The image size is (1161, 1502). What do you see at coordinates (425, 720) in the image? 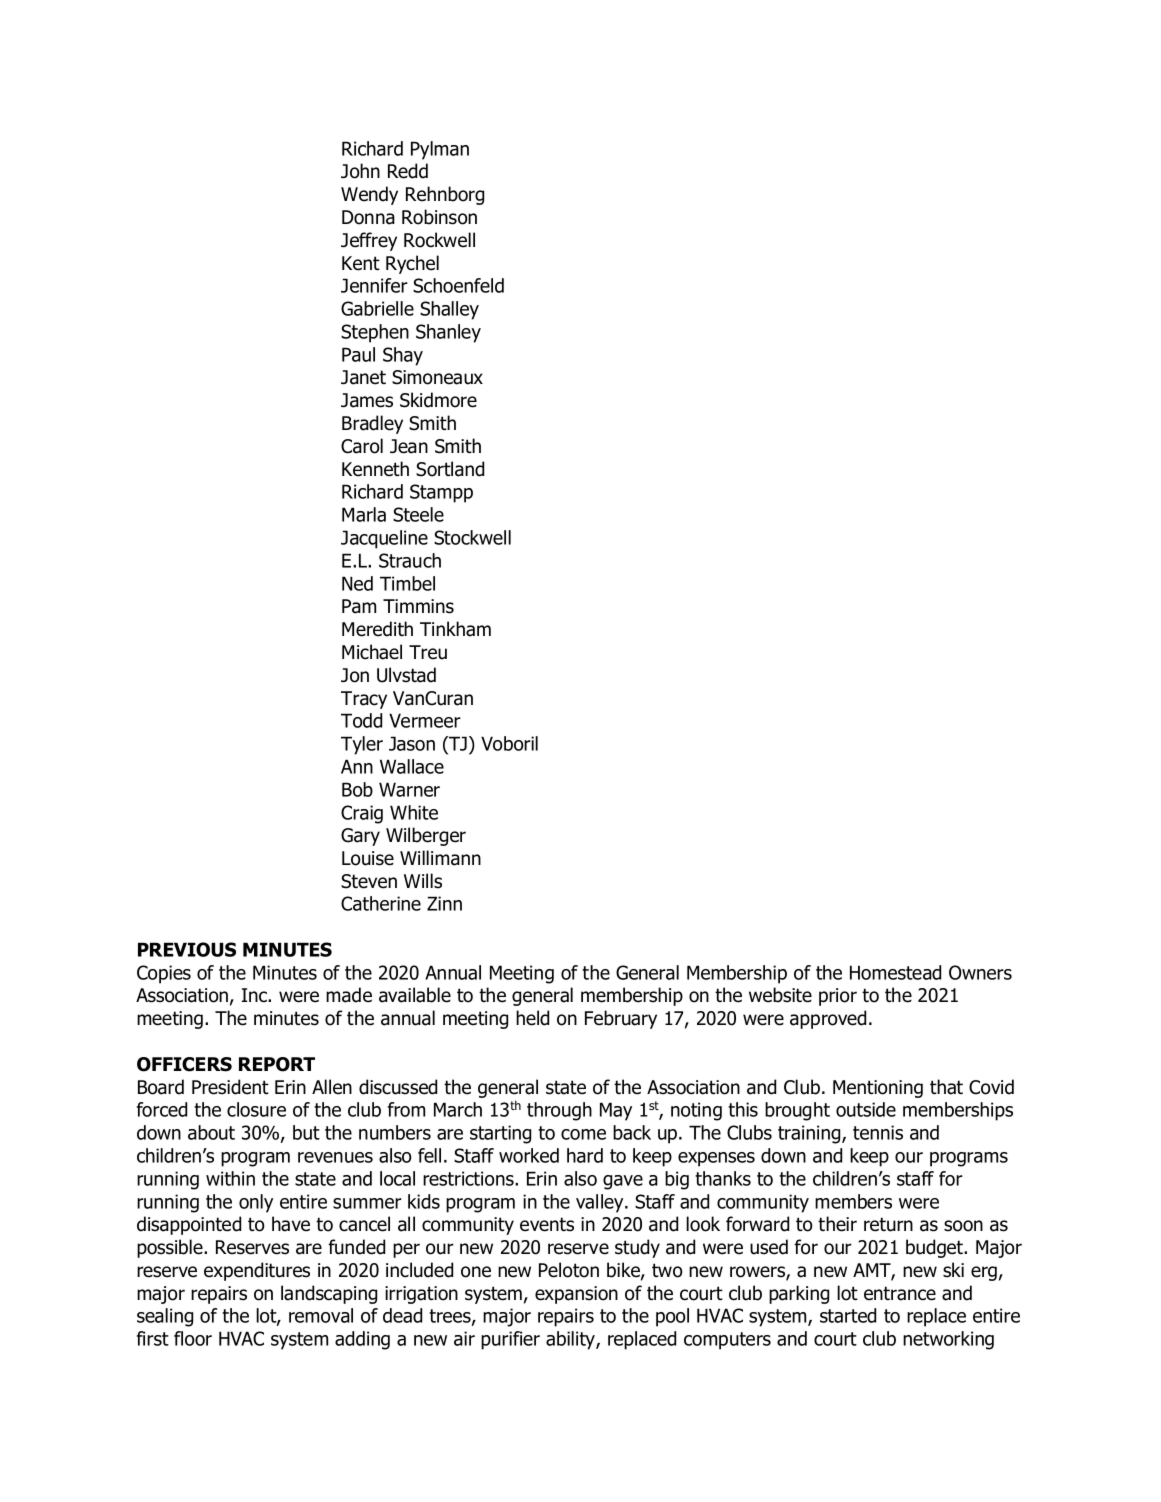
I see `Vermeer` at bounding box center [425, 720].
